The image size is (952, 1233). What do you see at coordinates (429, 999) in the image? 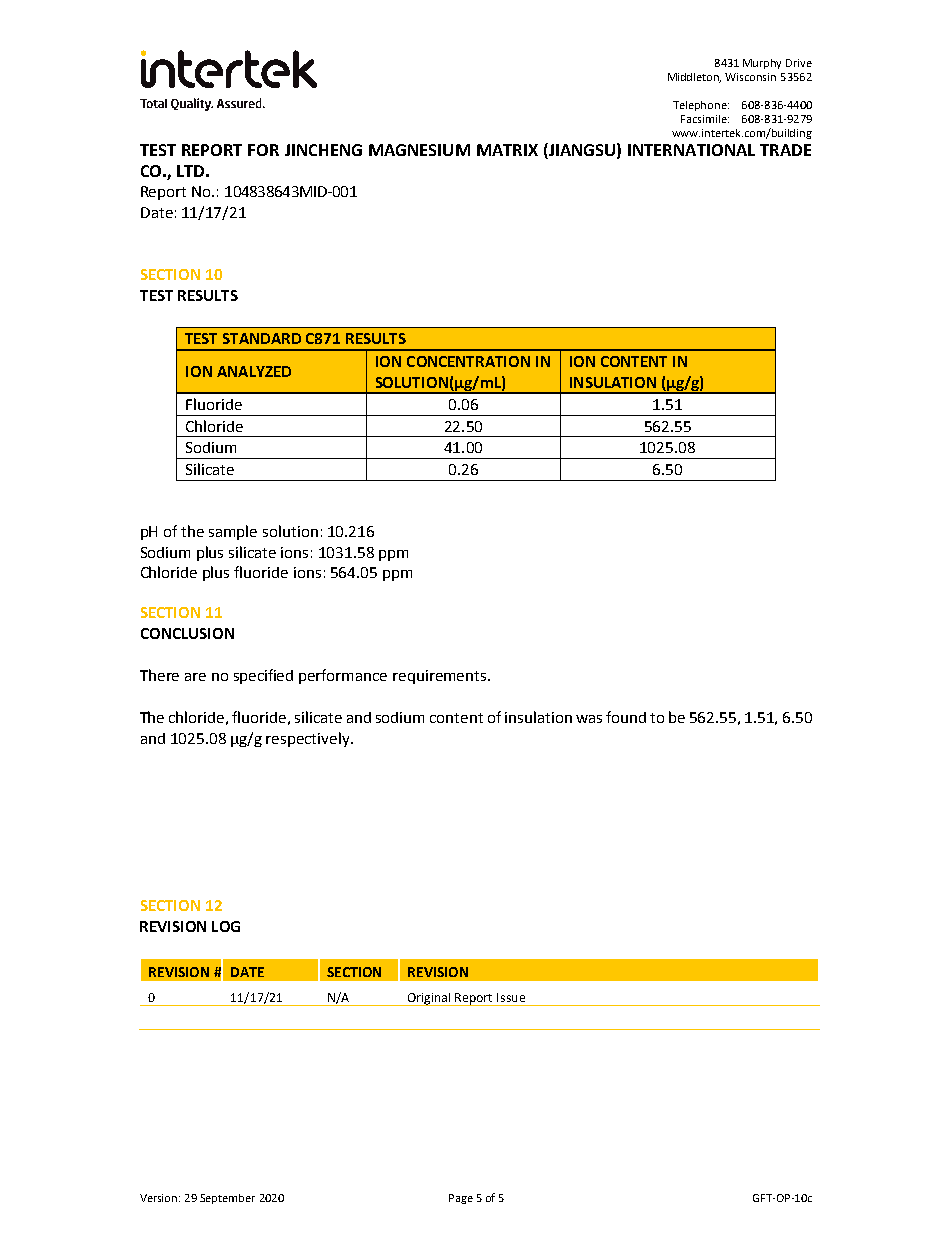
I see `Original` at bounding box center [429, 999].
